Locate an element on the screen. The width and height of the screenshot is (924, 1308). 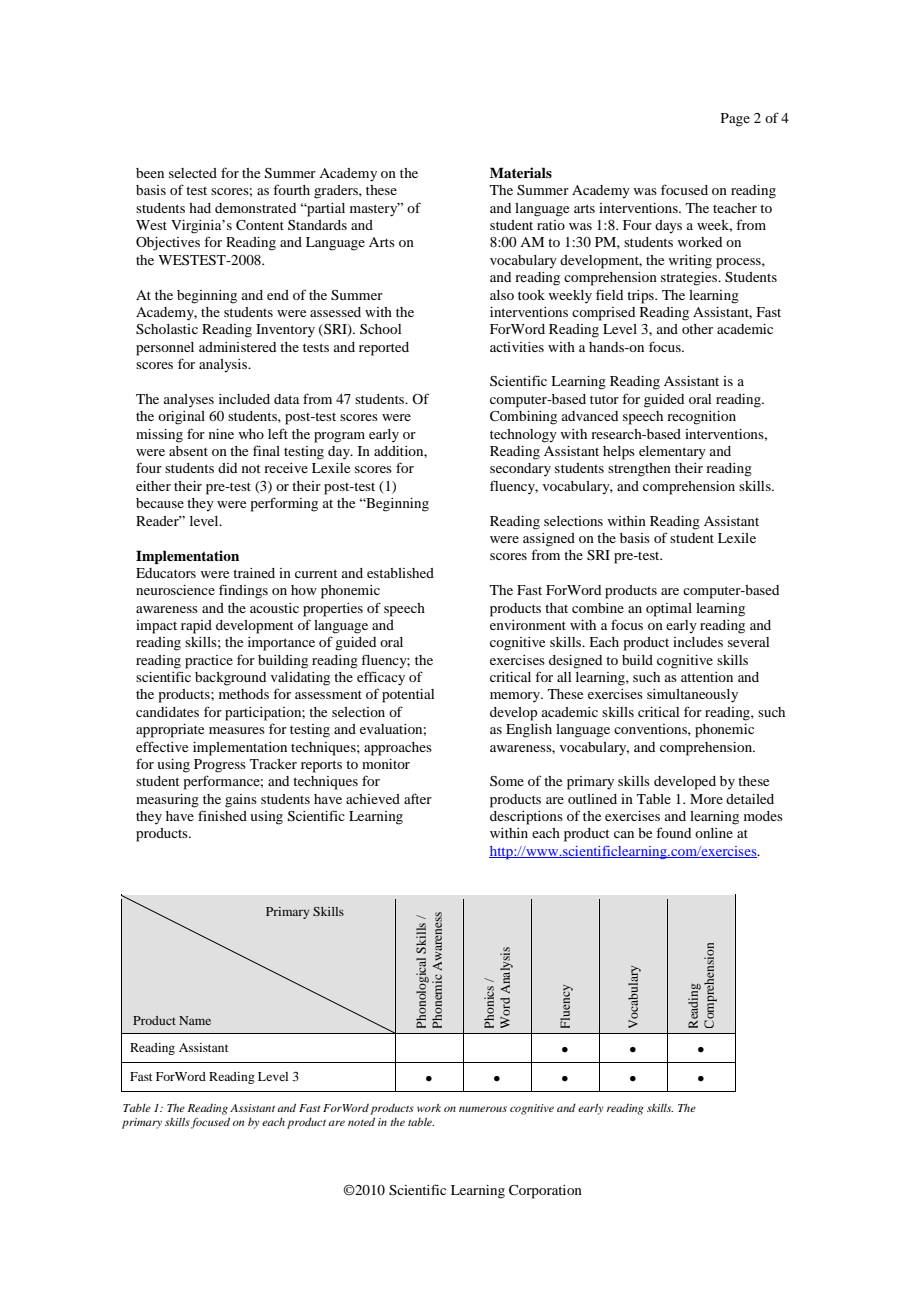
Materials is located at coordinates (521, 172).
